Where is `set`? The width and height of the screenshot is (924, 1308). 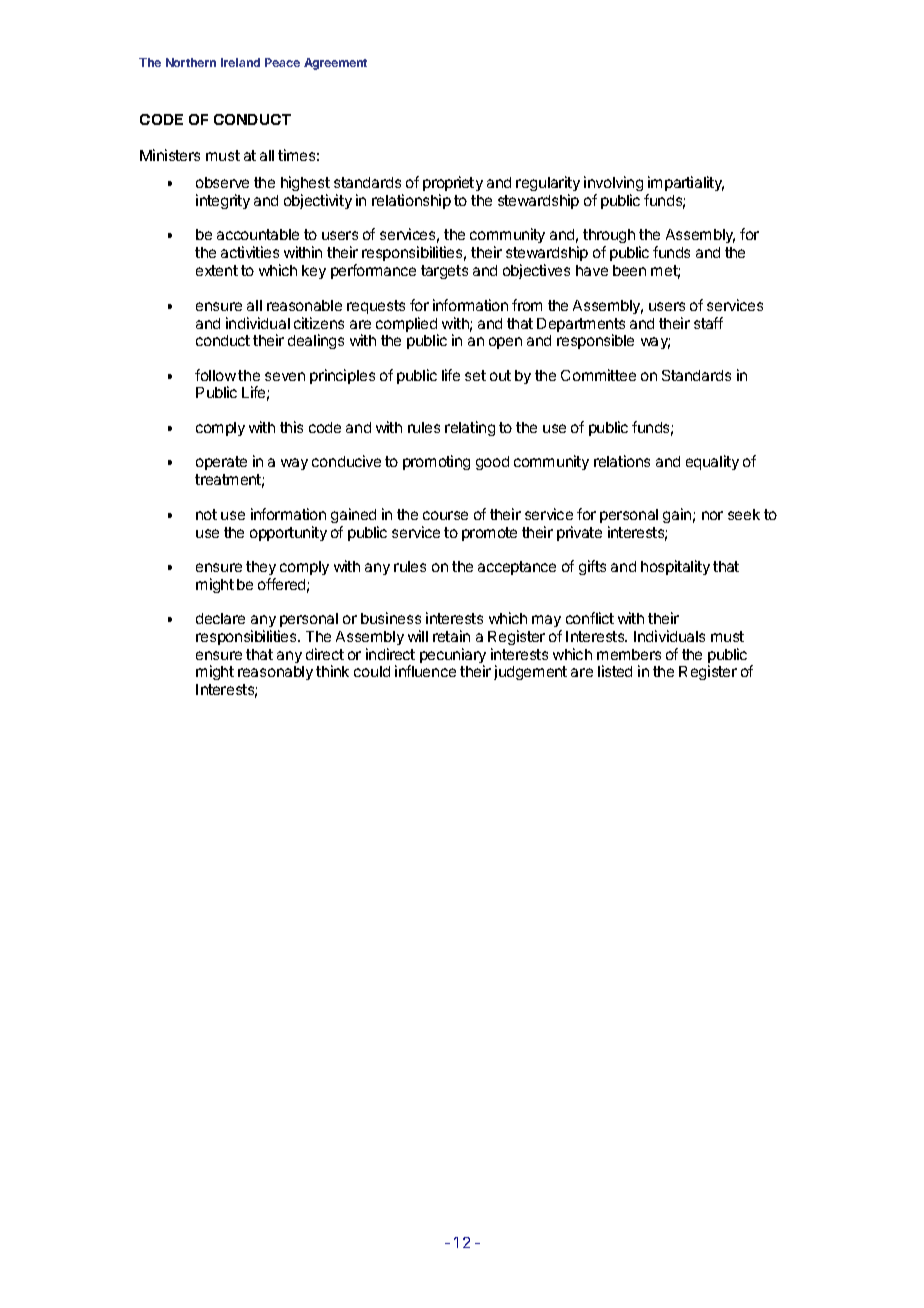 set is located at coordinates (475, 375).
